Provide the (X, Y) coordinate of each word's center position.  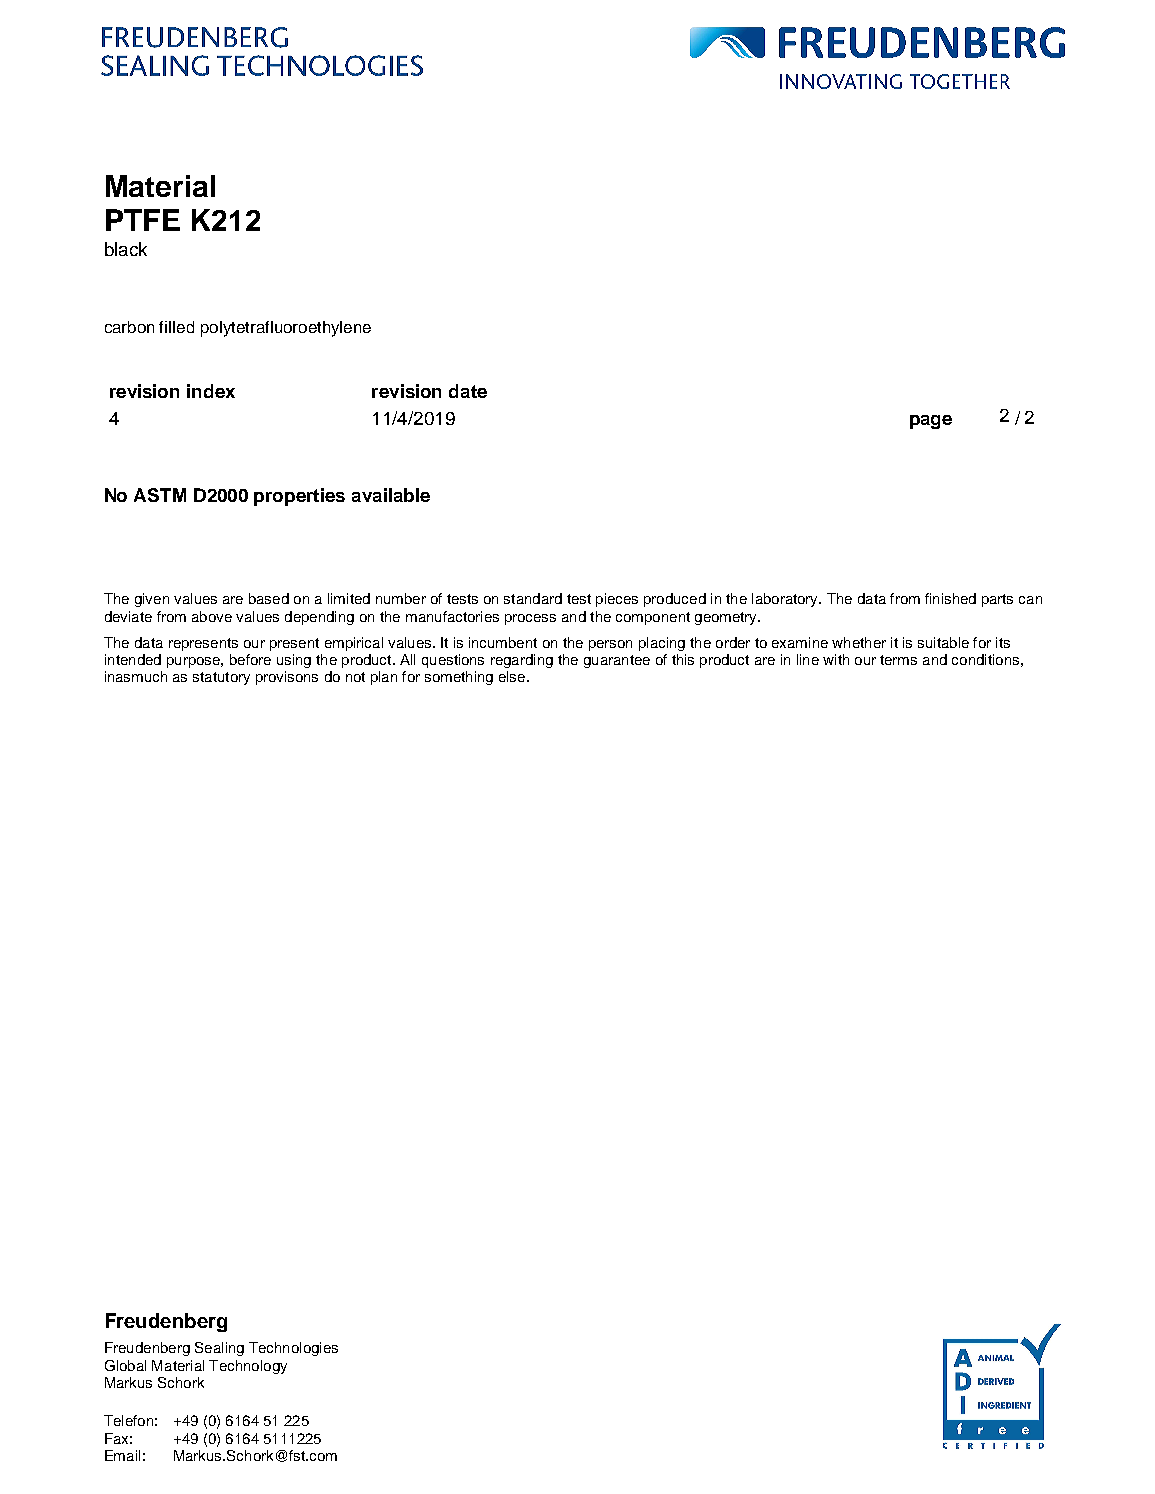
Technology (248, 1367)
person (610, 645)
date (468, 391)
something (459, 678)
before (250, 659)
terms (898, 660)
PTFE (143, 220)
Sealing (219, 1349)
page (931, 422)
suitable (943, 642)
